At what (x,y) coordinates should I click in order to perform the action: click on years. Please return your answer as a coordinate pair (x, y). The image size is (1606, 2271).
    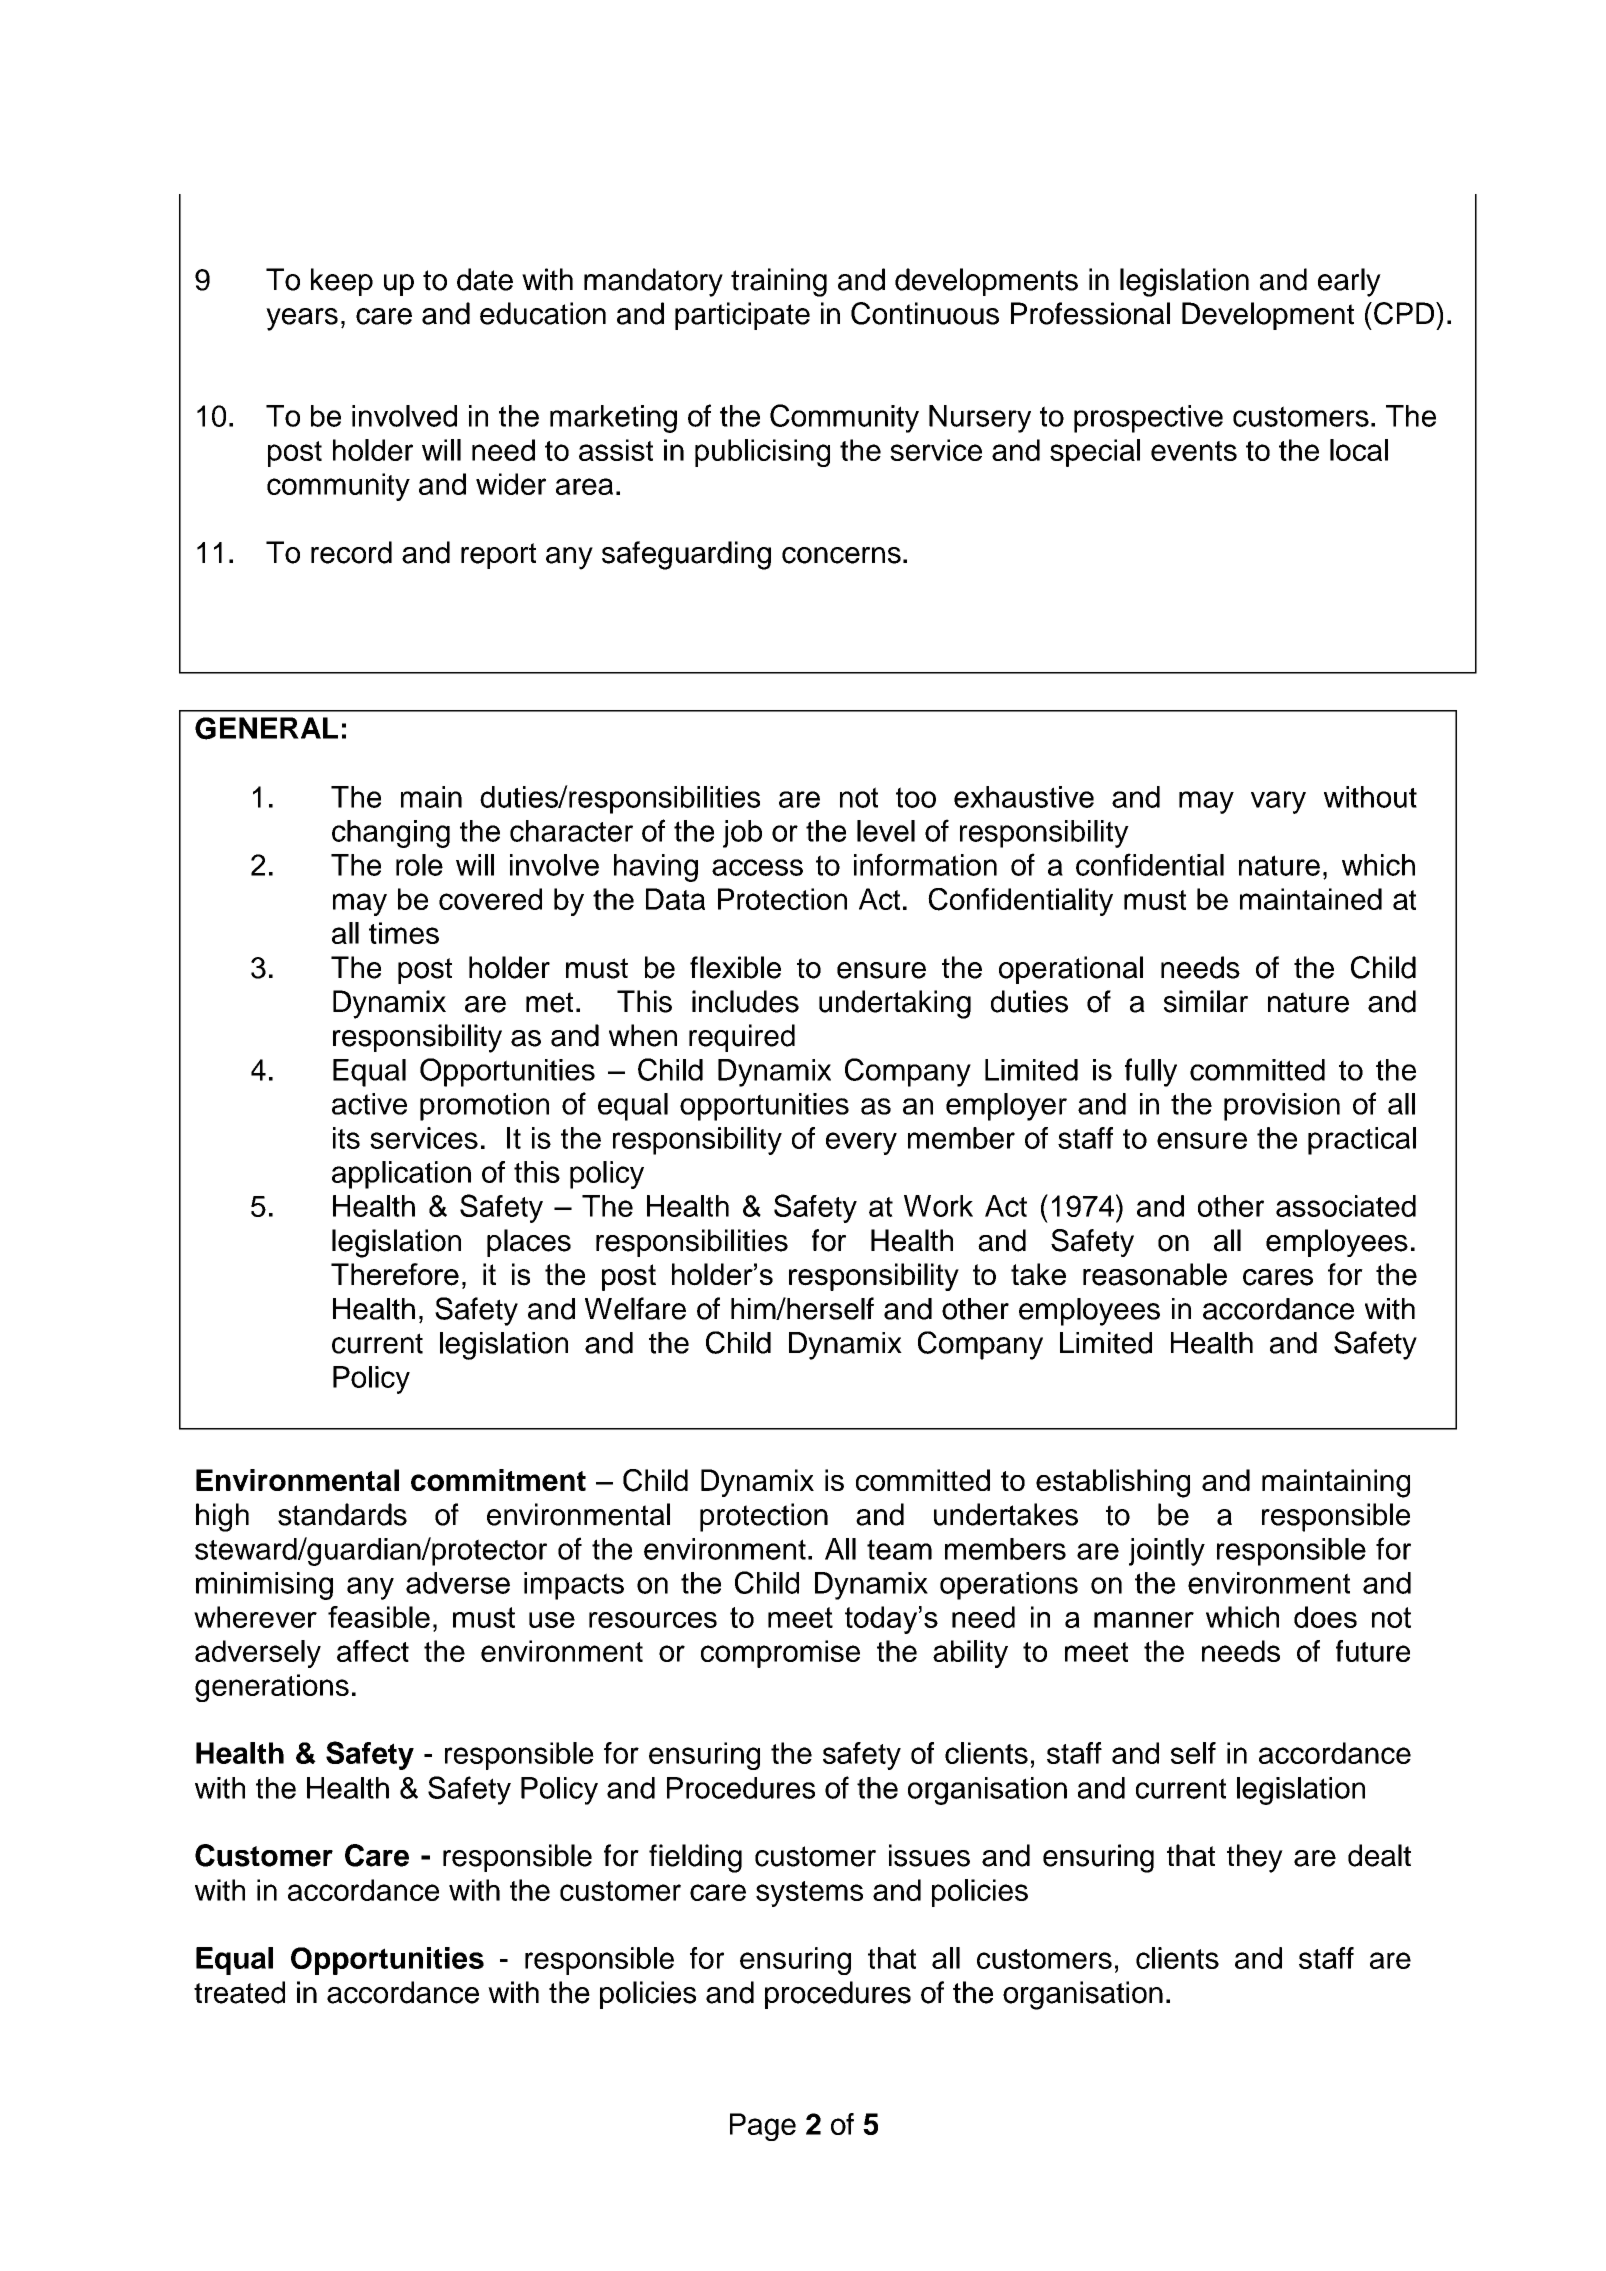
    Looking at the image, I should click on (302, 319).
